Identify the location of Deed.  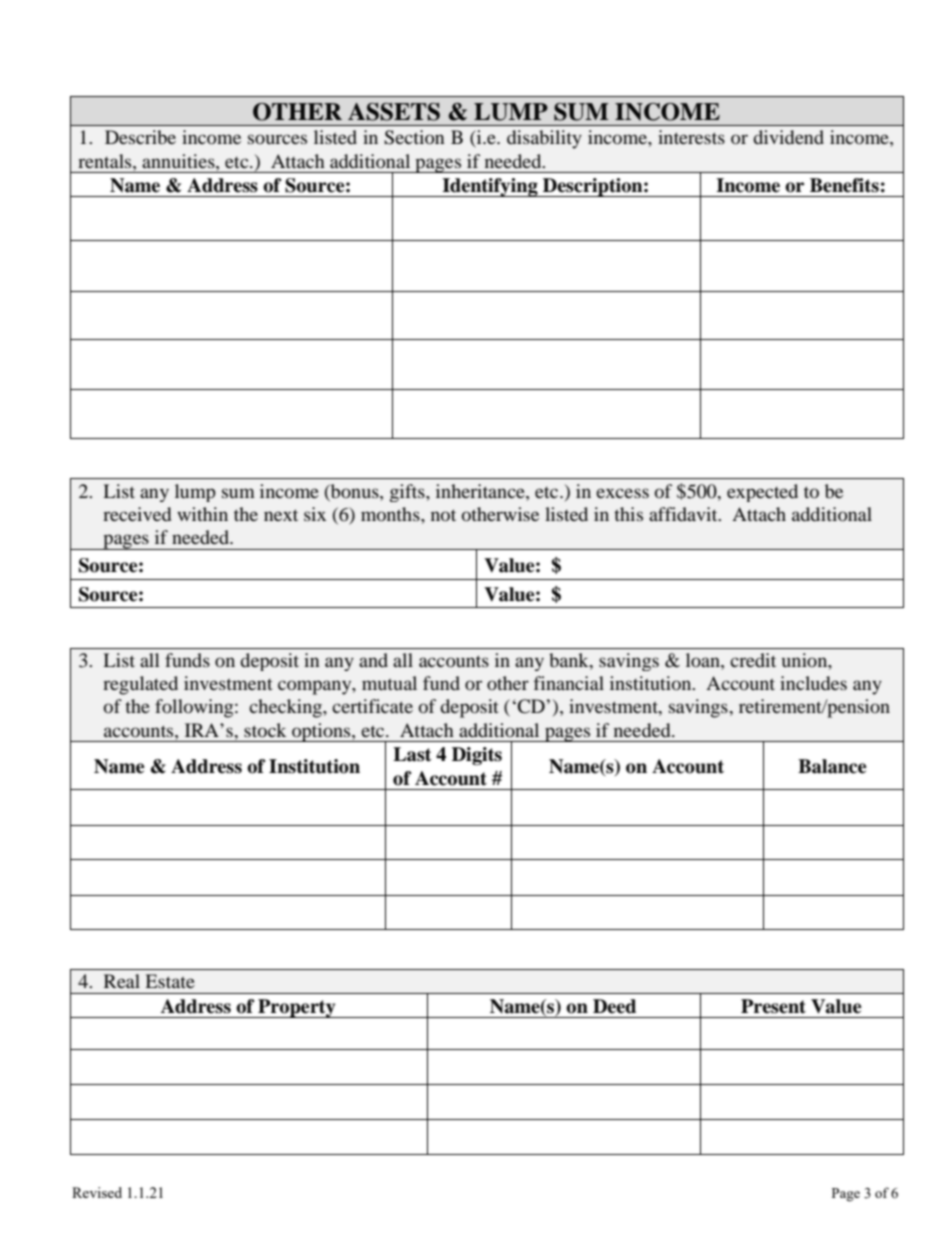
(614, 1006).
